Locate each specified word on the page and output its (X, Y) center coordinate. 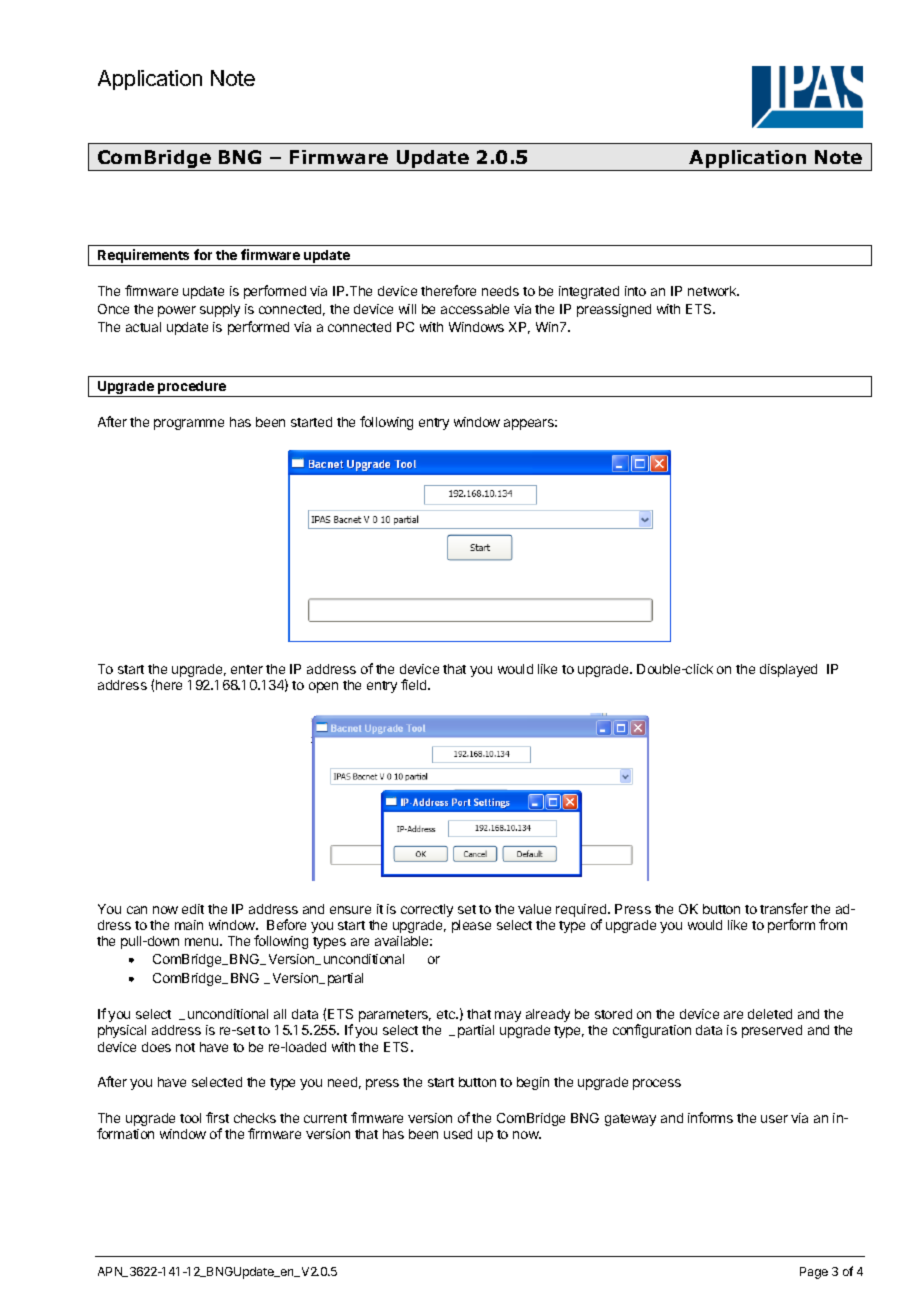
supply (220, 310)
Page (814, 1273)
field (415, 684)
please (471, 926)
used (458, 1134)
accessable (475, 309)
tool (190, 1118)
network (713, 291)
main (189, 925)
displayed (788, 670)
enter (247, 669)
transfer (784, 908)
